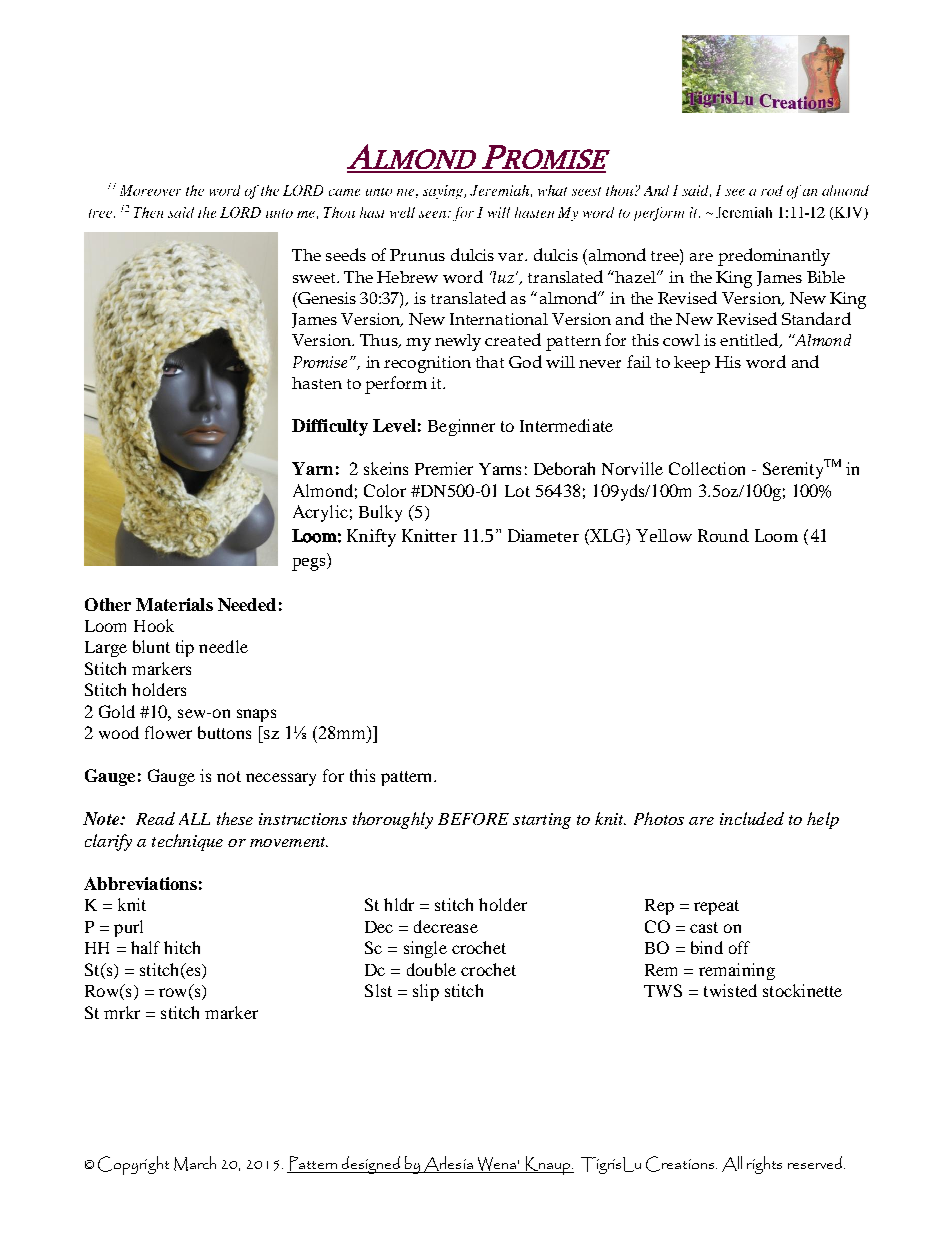 This screenshot has width=952, height=1233. I want to click on Acrylic, so click(320, 513).
